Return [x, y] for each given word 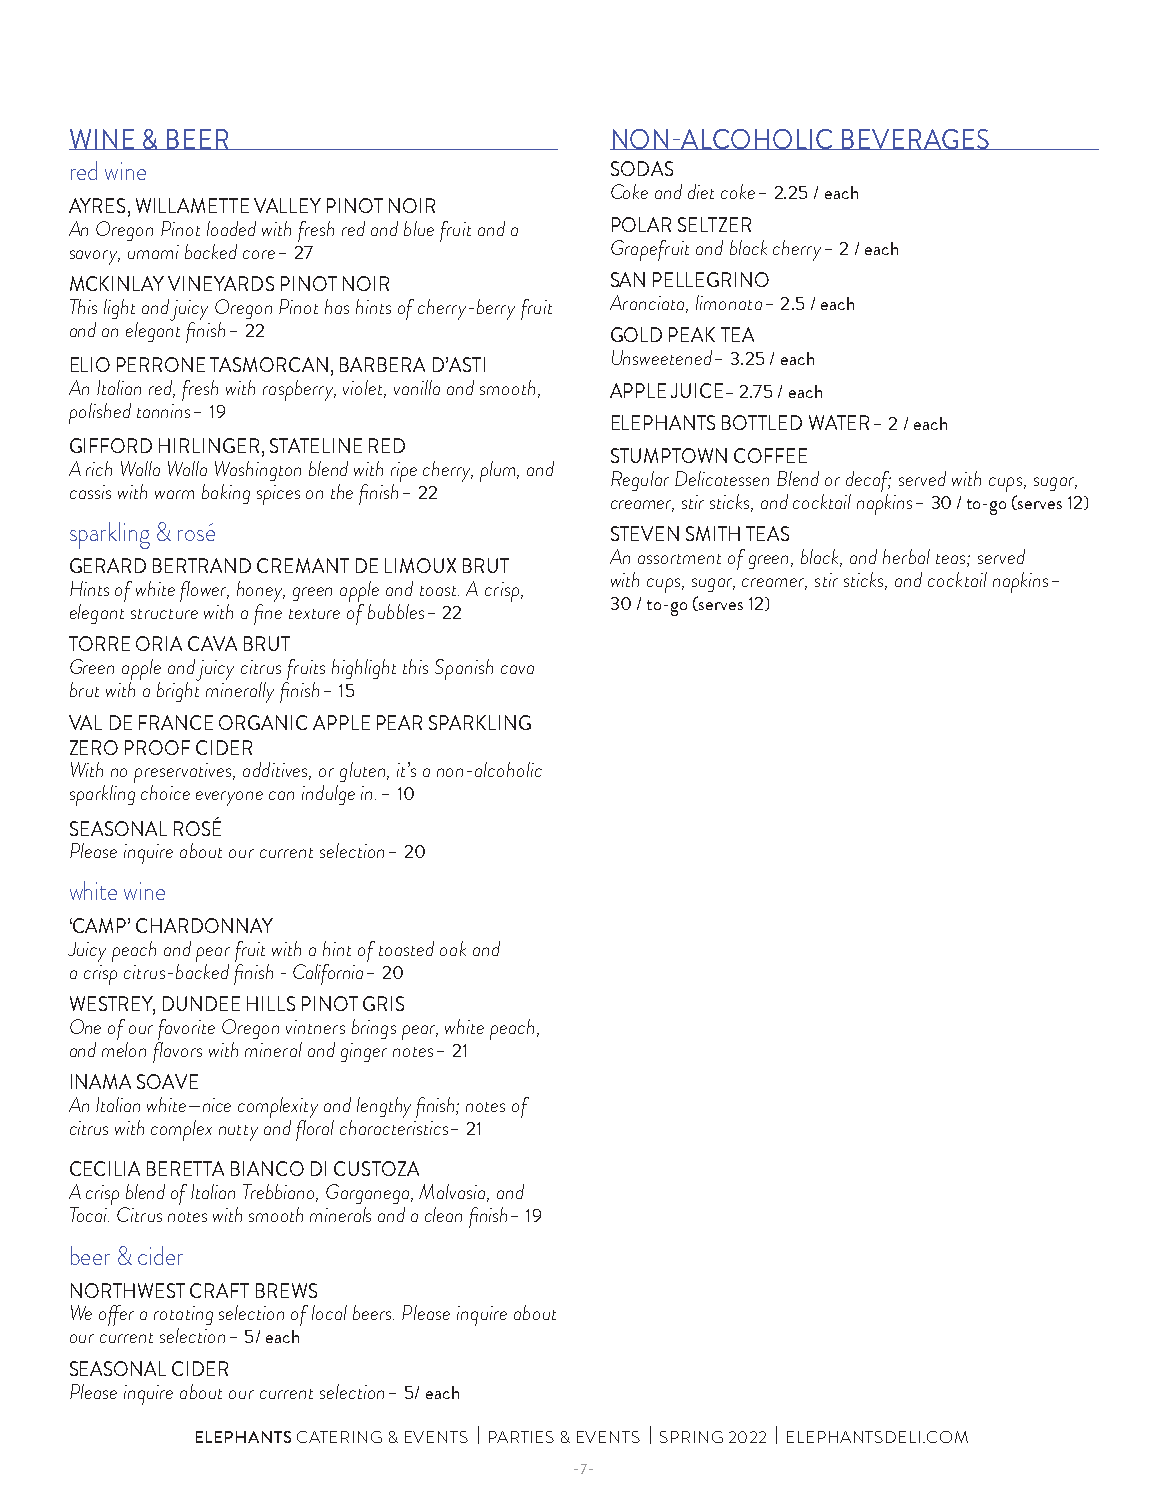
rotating [183, 1315]
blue [419, 228]
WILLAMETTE [192, 205]
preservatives [184, 774]
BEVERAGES [916, 139]
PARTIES [521, 1437]
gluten [364, 772]
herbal [906, 556]
